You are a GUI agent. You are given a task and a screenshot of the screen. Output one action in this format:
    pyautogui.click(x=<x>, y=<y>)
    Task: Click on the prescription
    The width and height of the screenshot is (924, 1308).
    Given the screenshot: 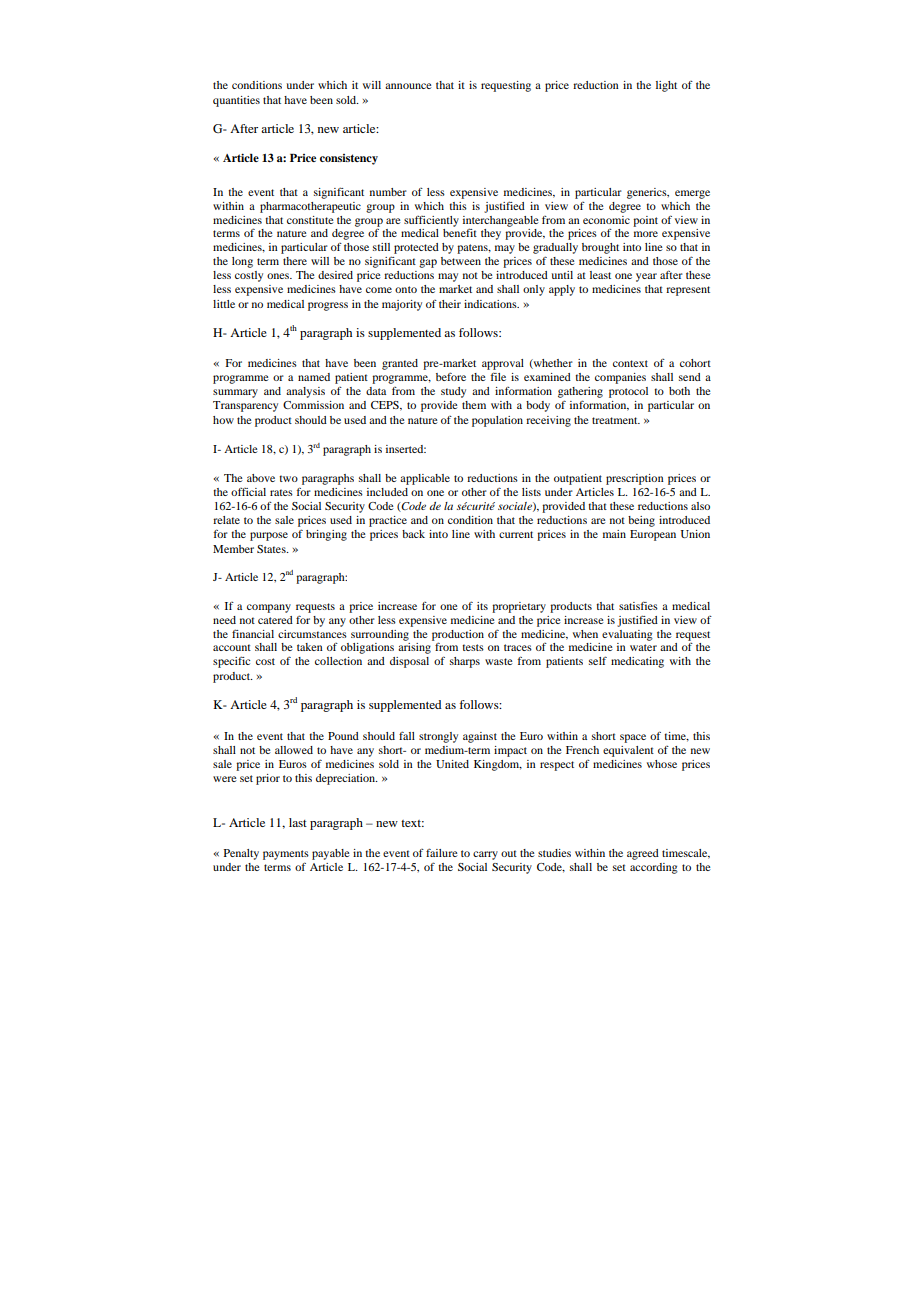 What is the action you would take?
    pyautogui.click(x=635, y=479)
